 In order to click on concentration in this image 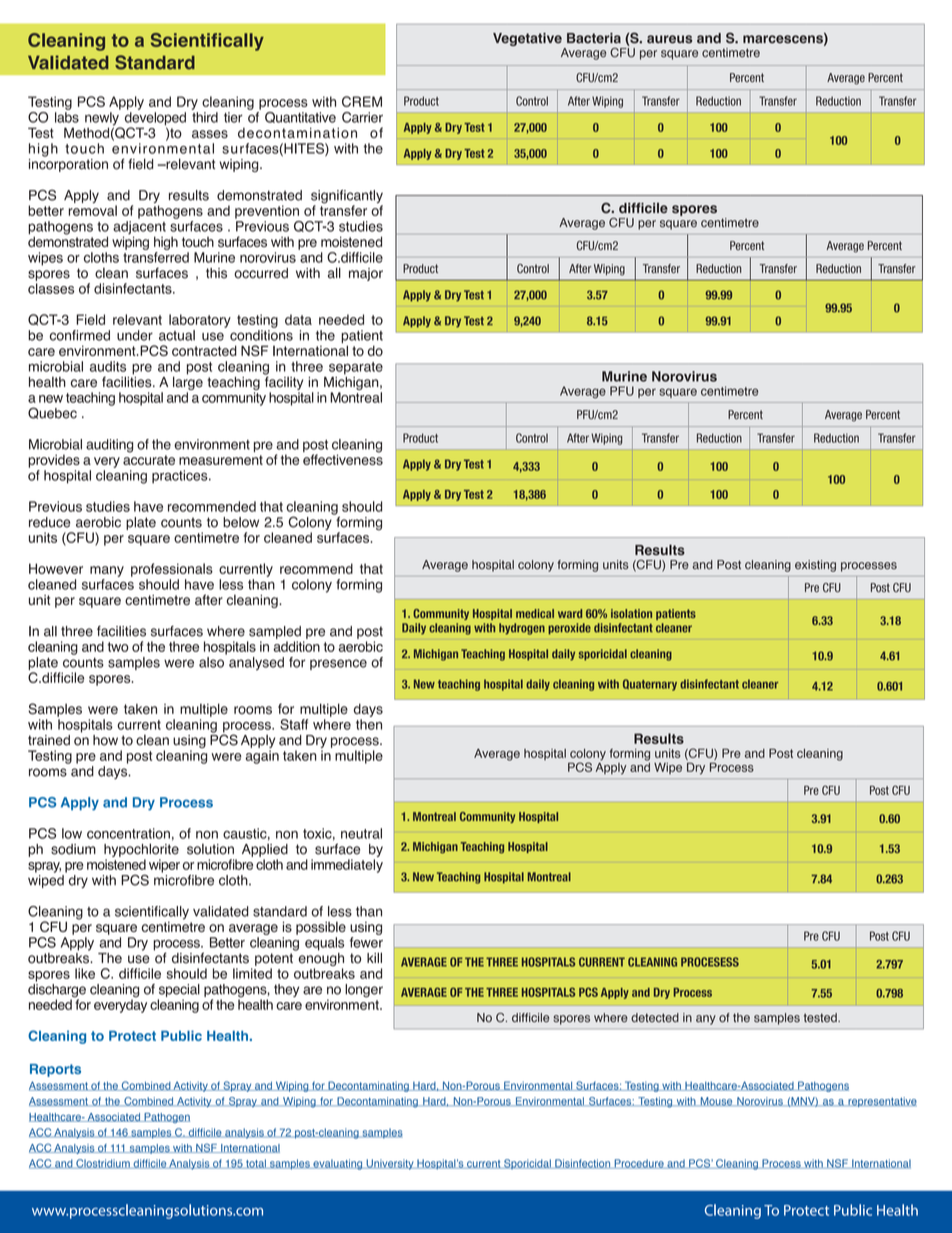, I will do `click(128, 833)`.
